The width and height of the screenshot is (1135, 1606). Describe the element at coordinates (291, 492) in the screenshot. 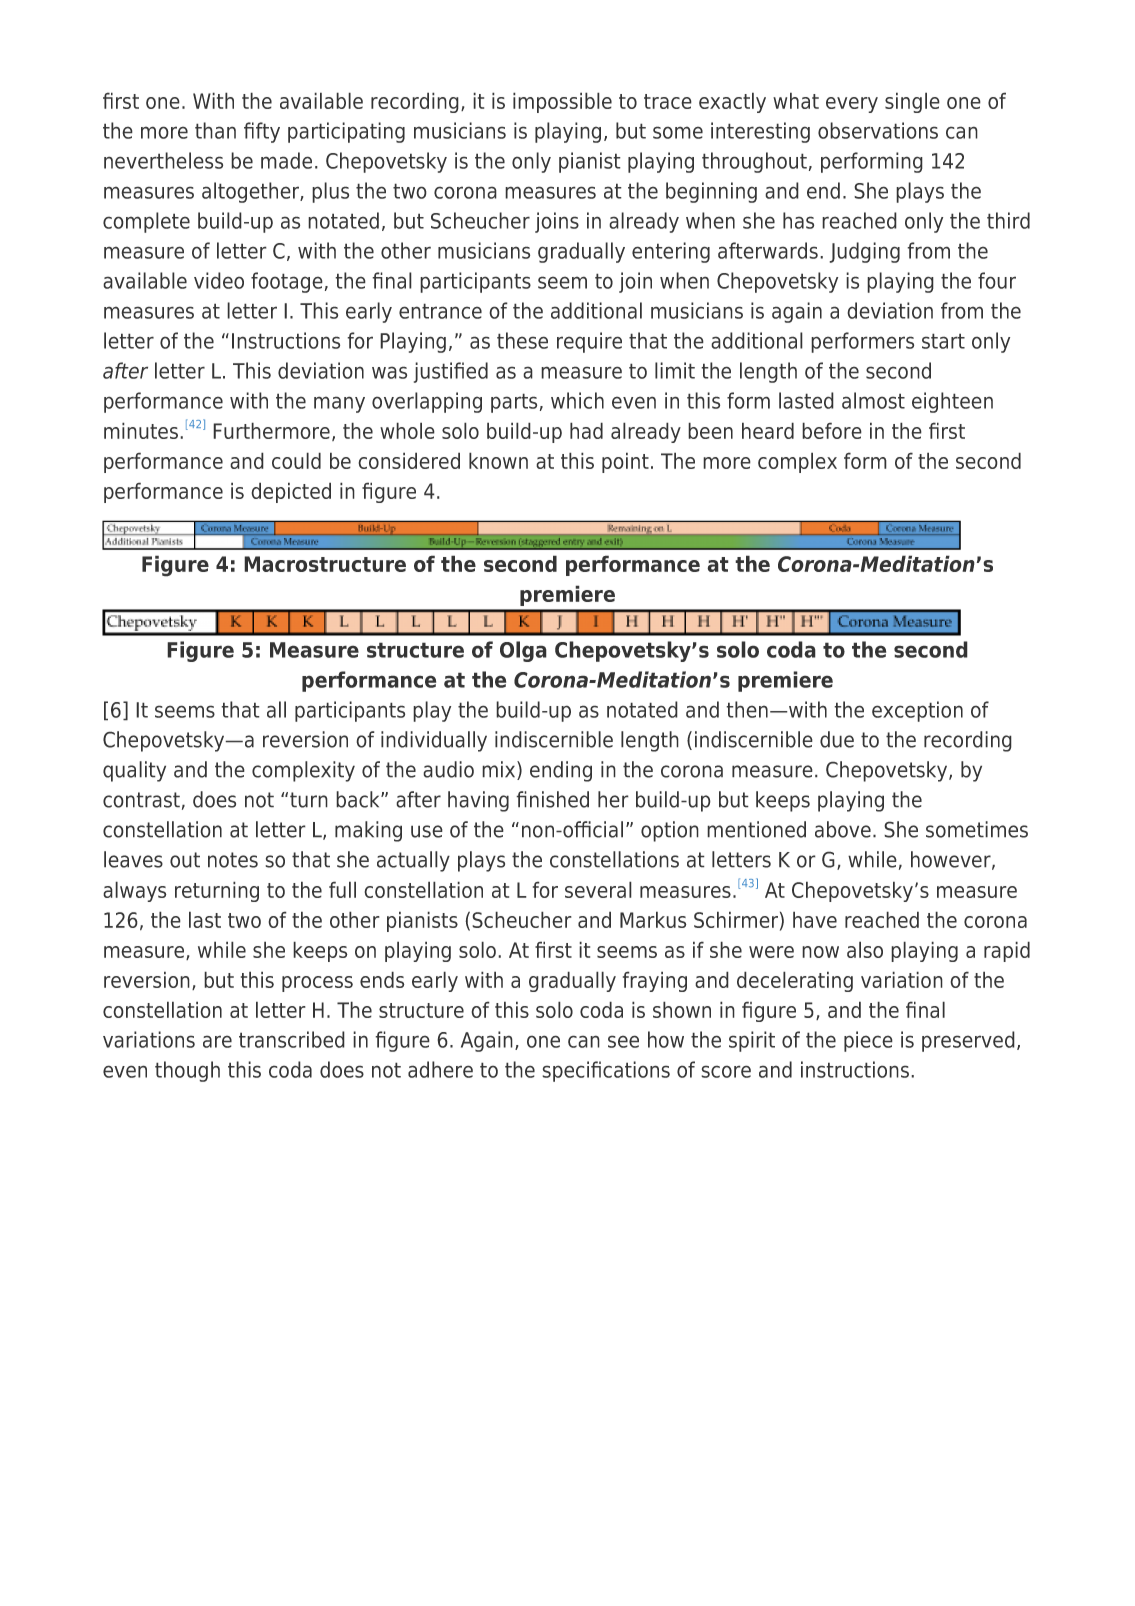

I see `depicted` at that location.
